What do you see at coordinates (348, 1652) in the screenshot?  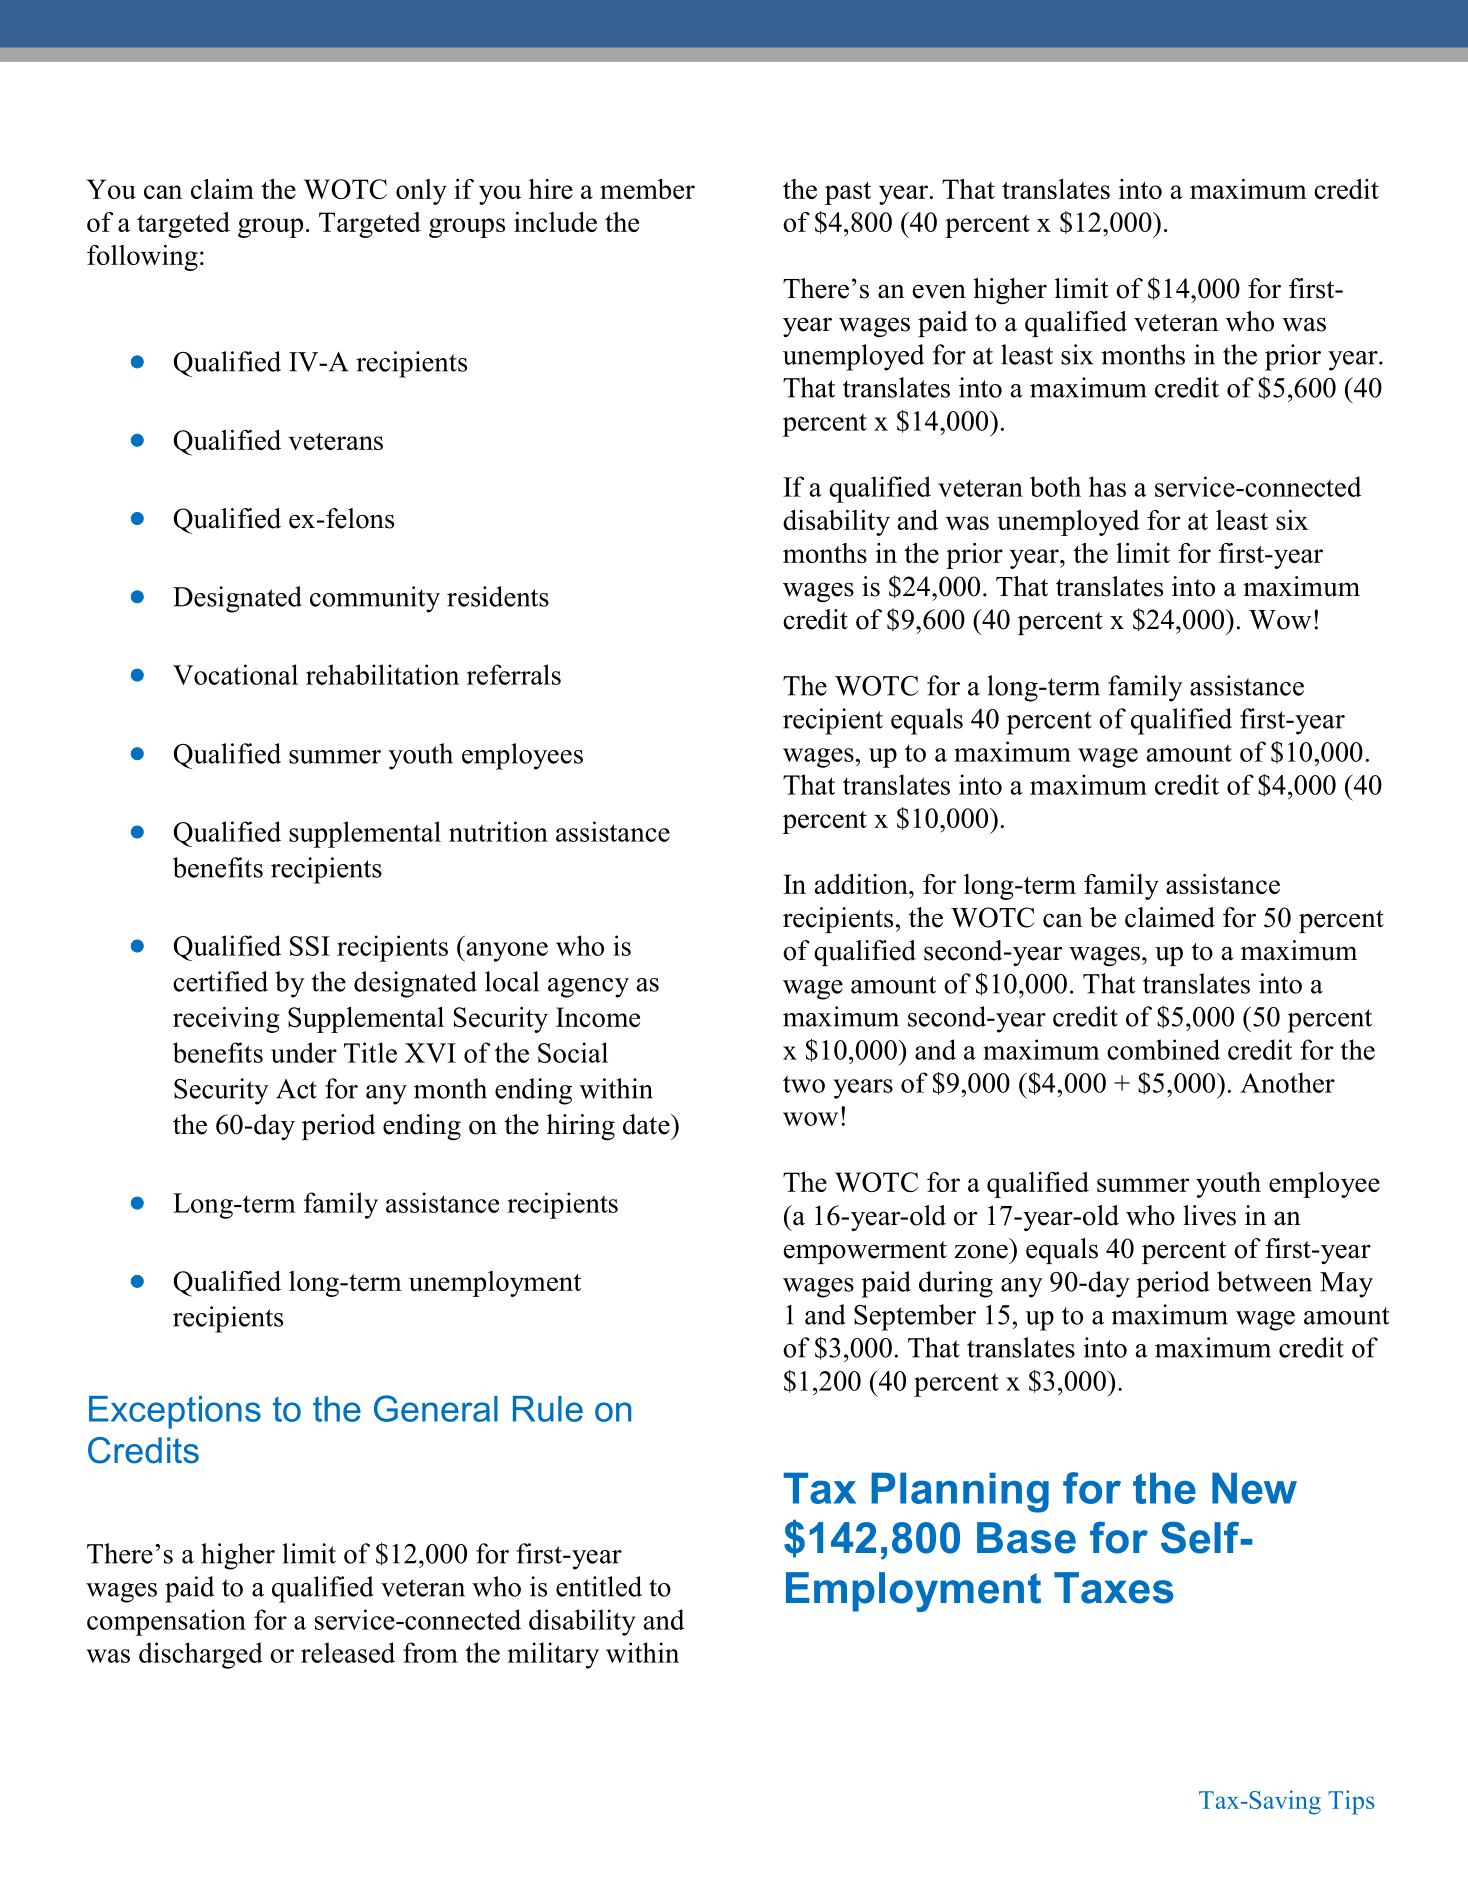 I see `released` at bounding box center [348, 1652].
